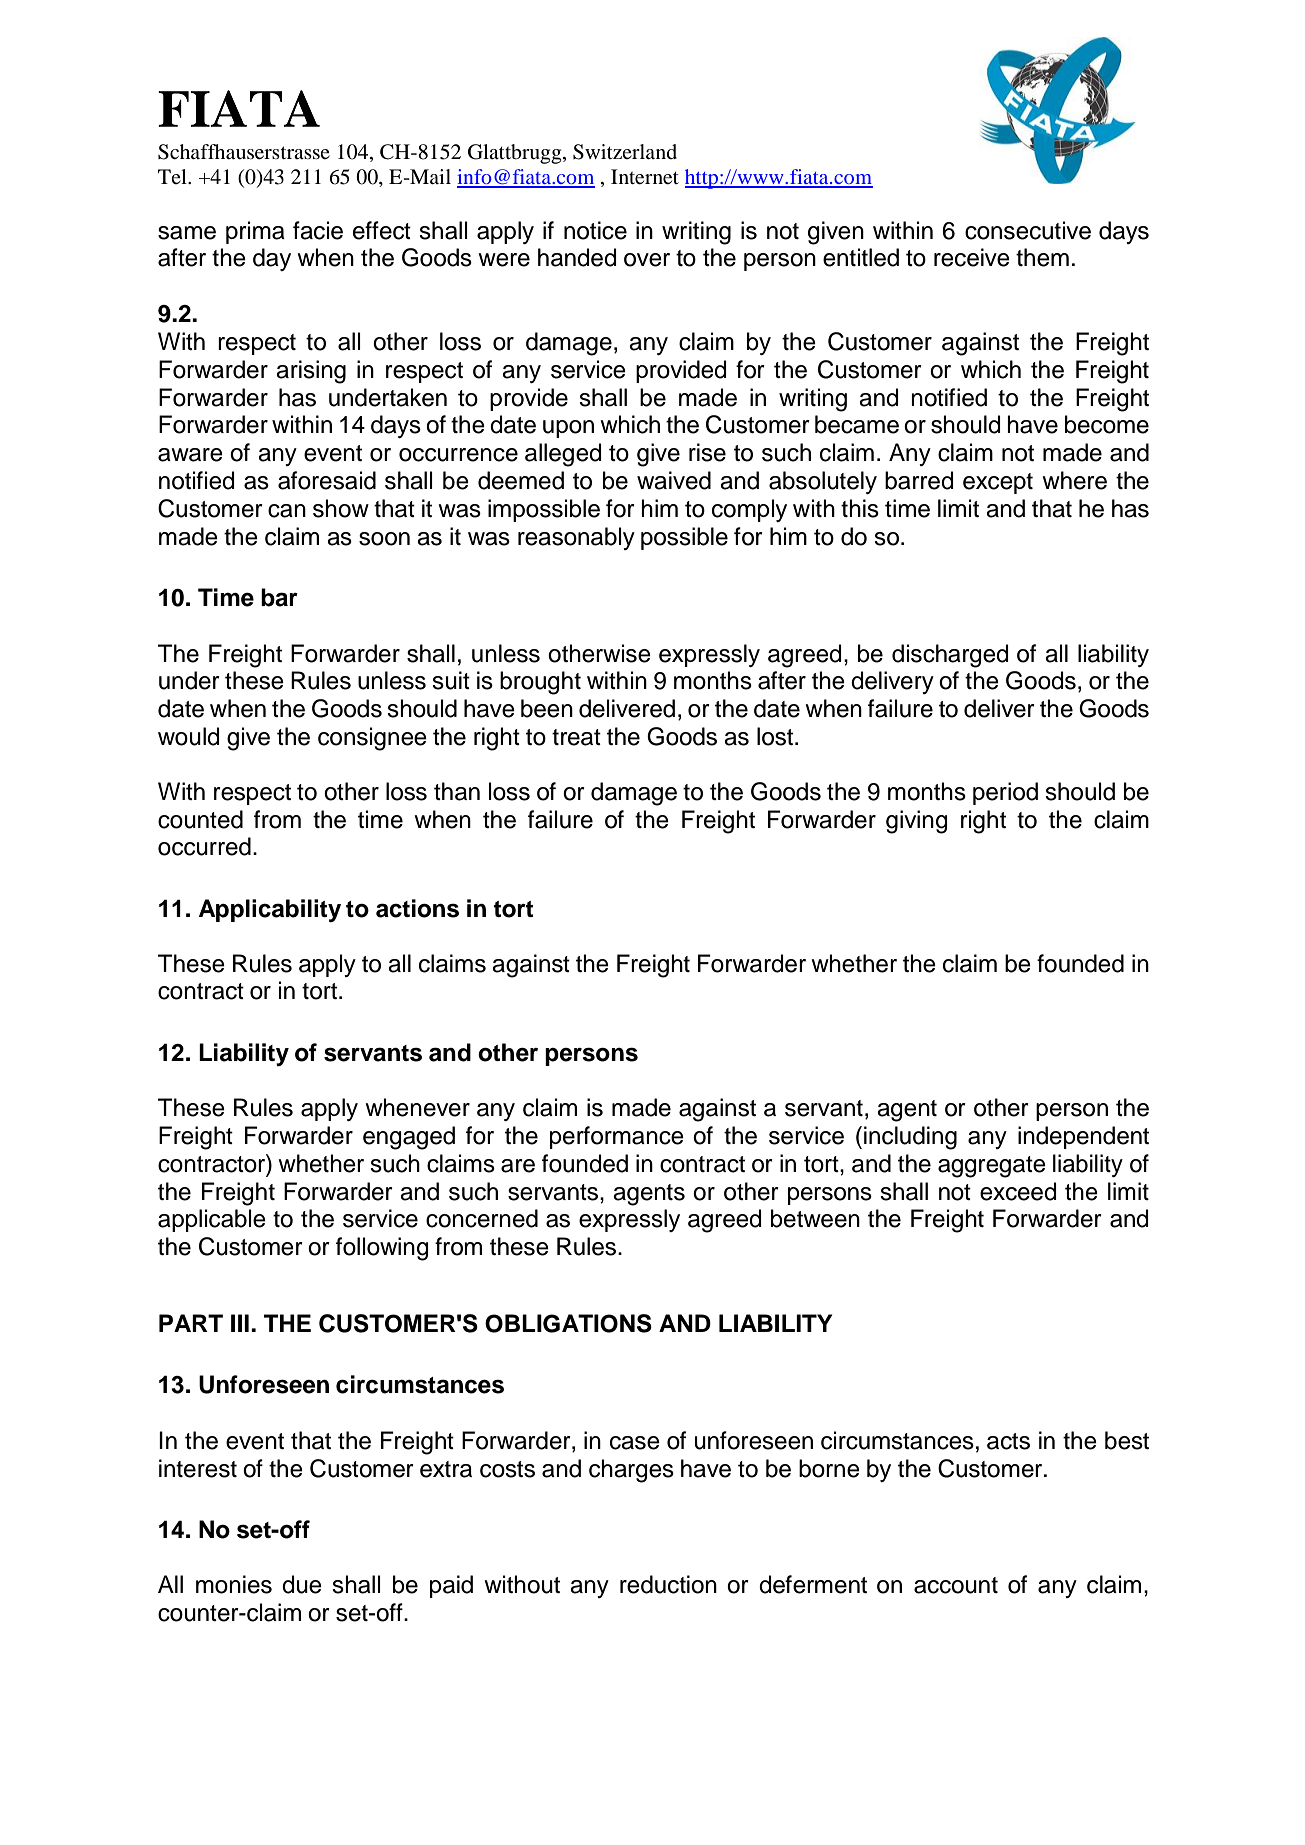 Image resolution: width=1305 pixels, height=1845 pixels. I want to click on except, so click(998, 483).
